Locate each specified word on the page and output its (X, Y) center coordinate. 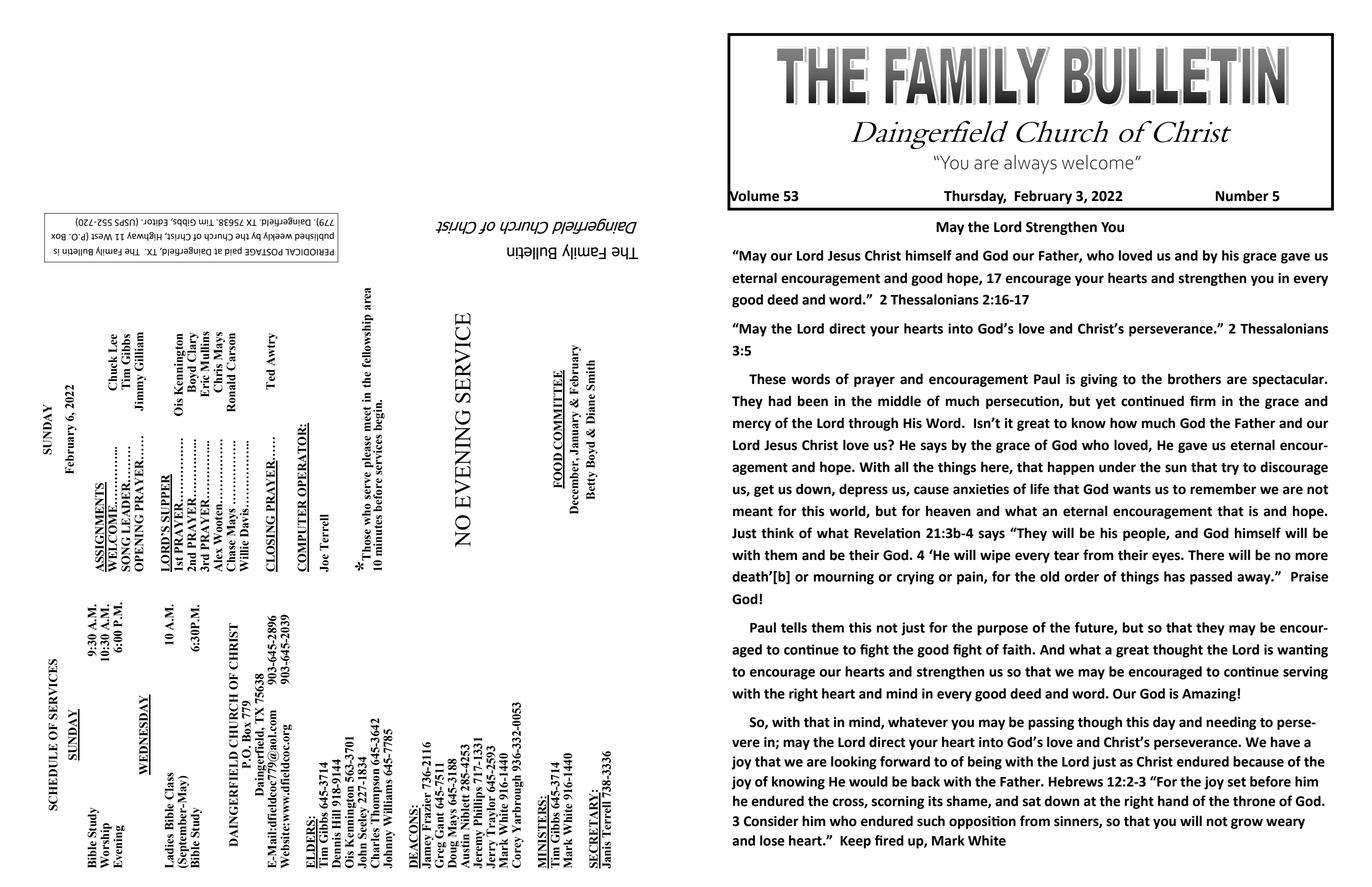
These (767, 379)
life (1039, 489)
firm (1203, 400)
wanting (1302, 651)
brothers (1194, 379)
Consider (771, 821)
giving (1099, 380)
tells (794, 627)
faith (1017, 649)
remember (1223, 489)
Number (1242, 196)
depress (863, 490)
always (1030, 164)
